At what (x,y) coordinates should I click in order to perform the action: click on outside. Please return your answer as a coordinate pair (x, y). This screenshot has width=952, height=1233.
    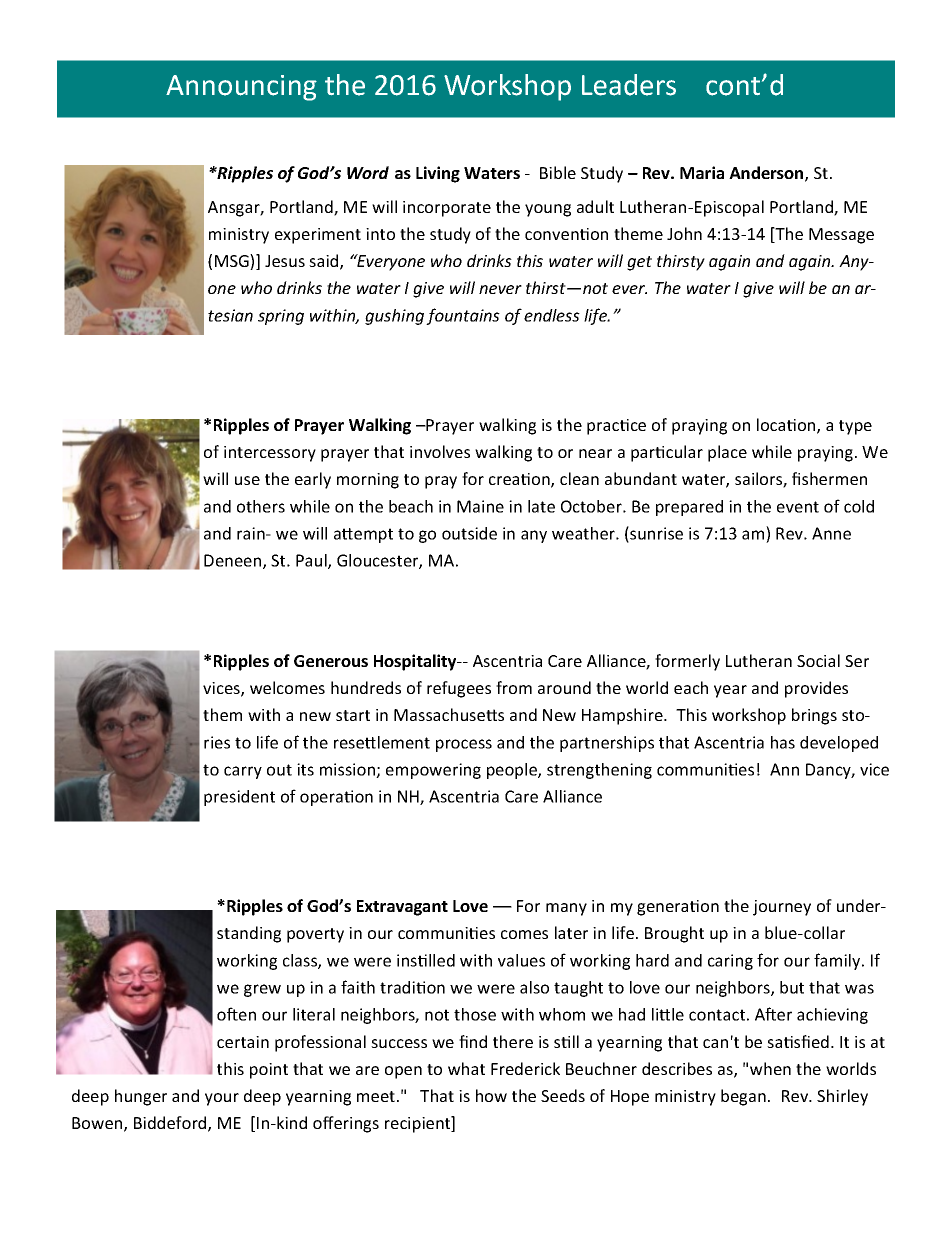
    Looking at the image, I should click on (469, 533).
